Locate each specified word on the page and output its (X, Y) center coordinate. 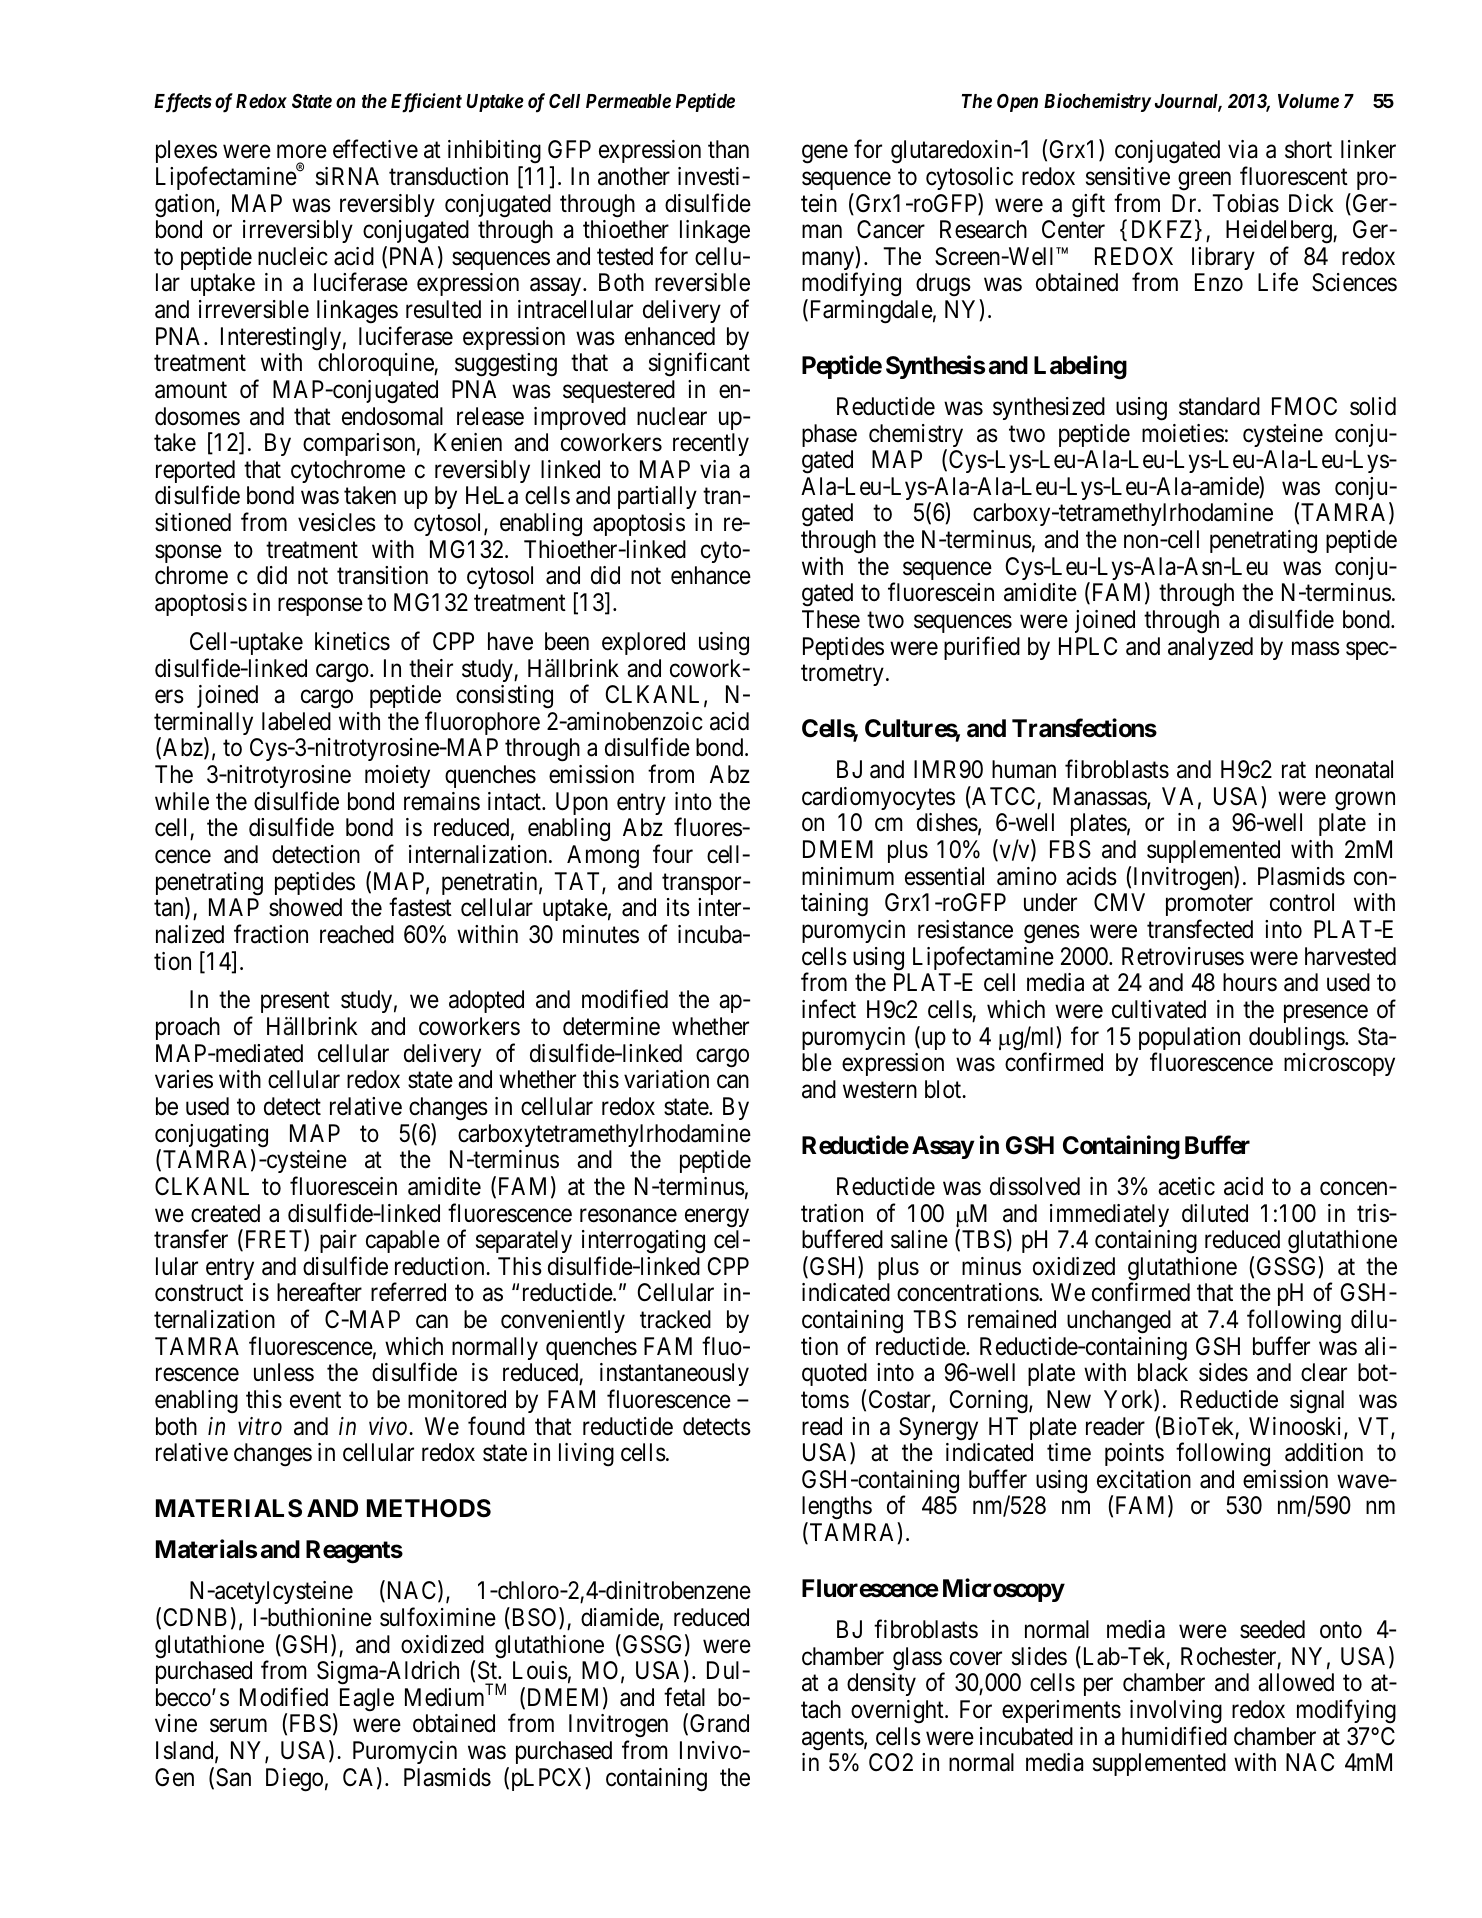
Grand (719, 1723)
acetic (1186, 1186)
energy (717, 1218)
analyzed (1210, 648)
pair (338, 1241)
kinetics (352, 641)
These (831, 619)
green (1204, 181)
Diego (294, 1780)
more (302, 152)
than (728, 149)
